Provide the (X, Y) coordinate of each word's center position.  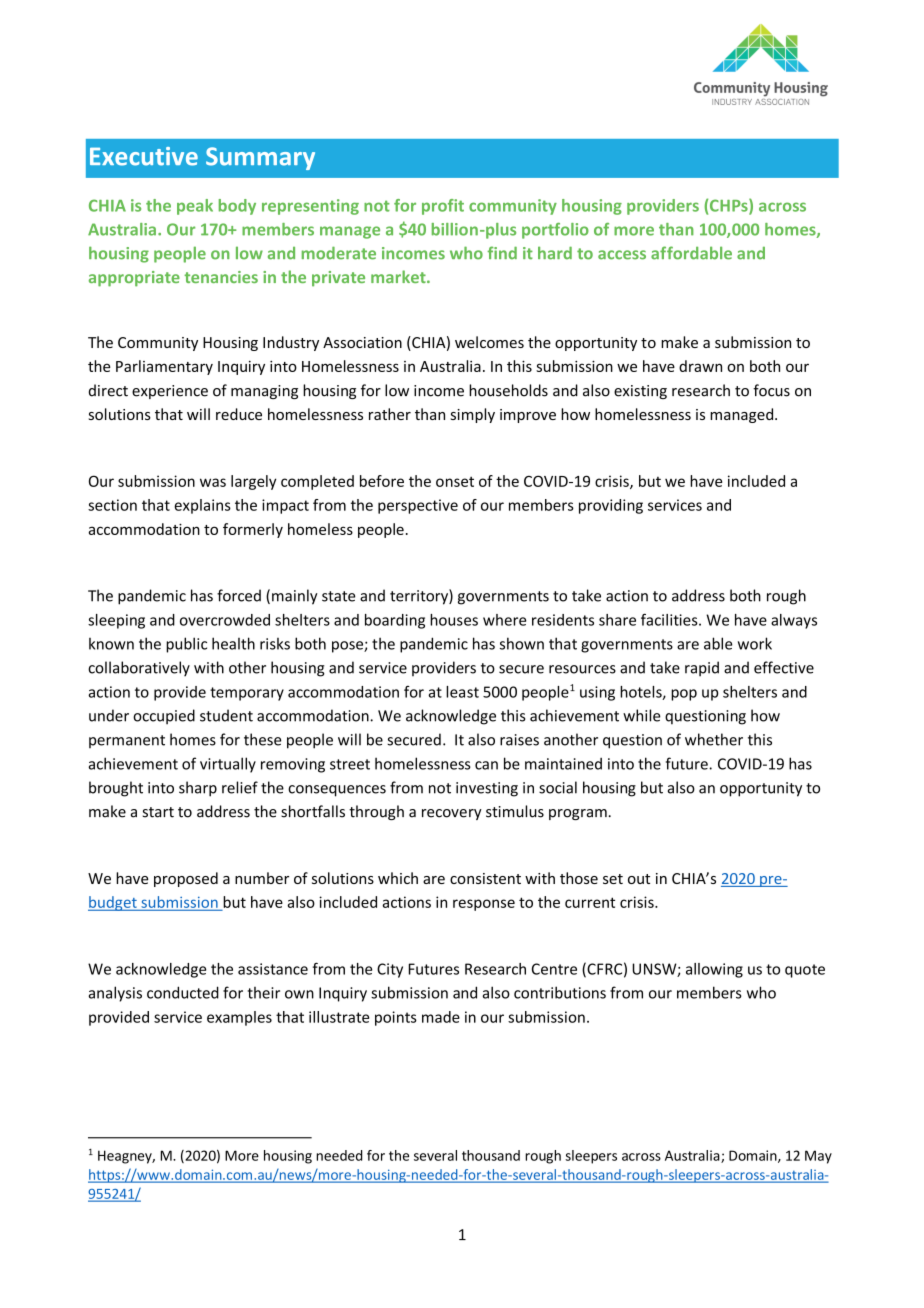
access (622, 255)
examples (239, 1018)
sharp (198, 789)
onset (455, 481)
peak (195, 207)
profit (443, 207)
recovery (452, 814)
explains (202, 506)
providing (611, 506)
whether (714, 739)
